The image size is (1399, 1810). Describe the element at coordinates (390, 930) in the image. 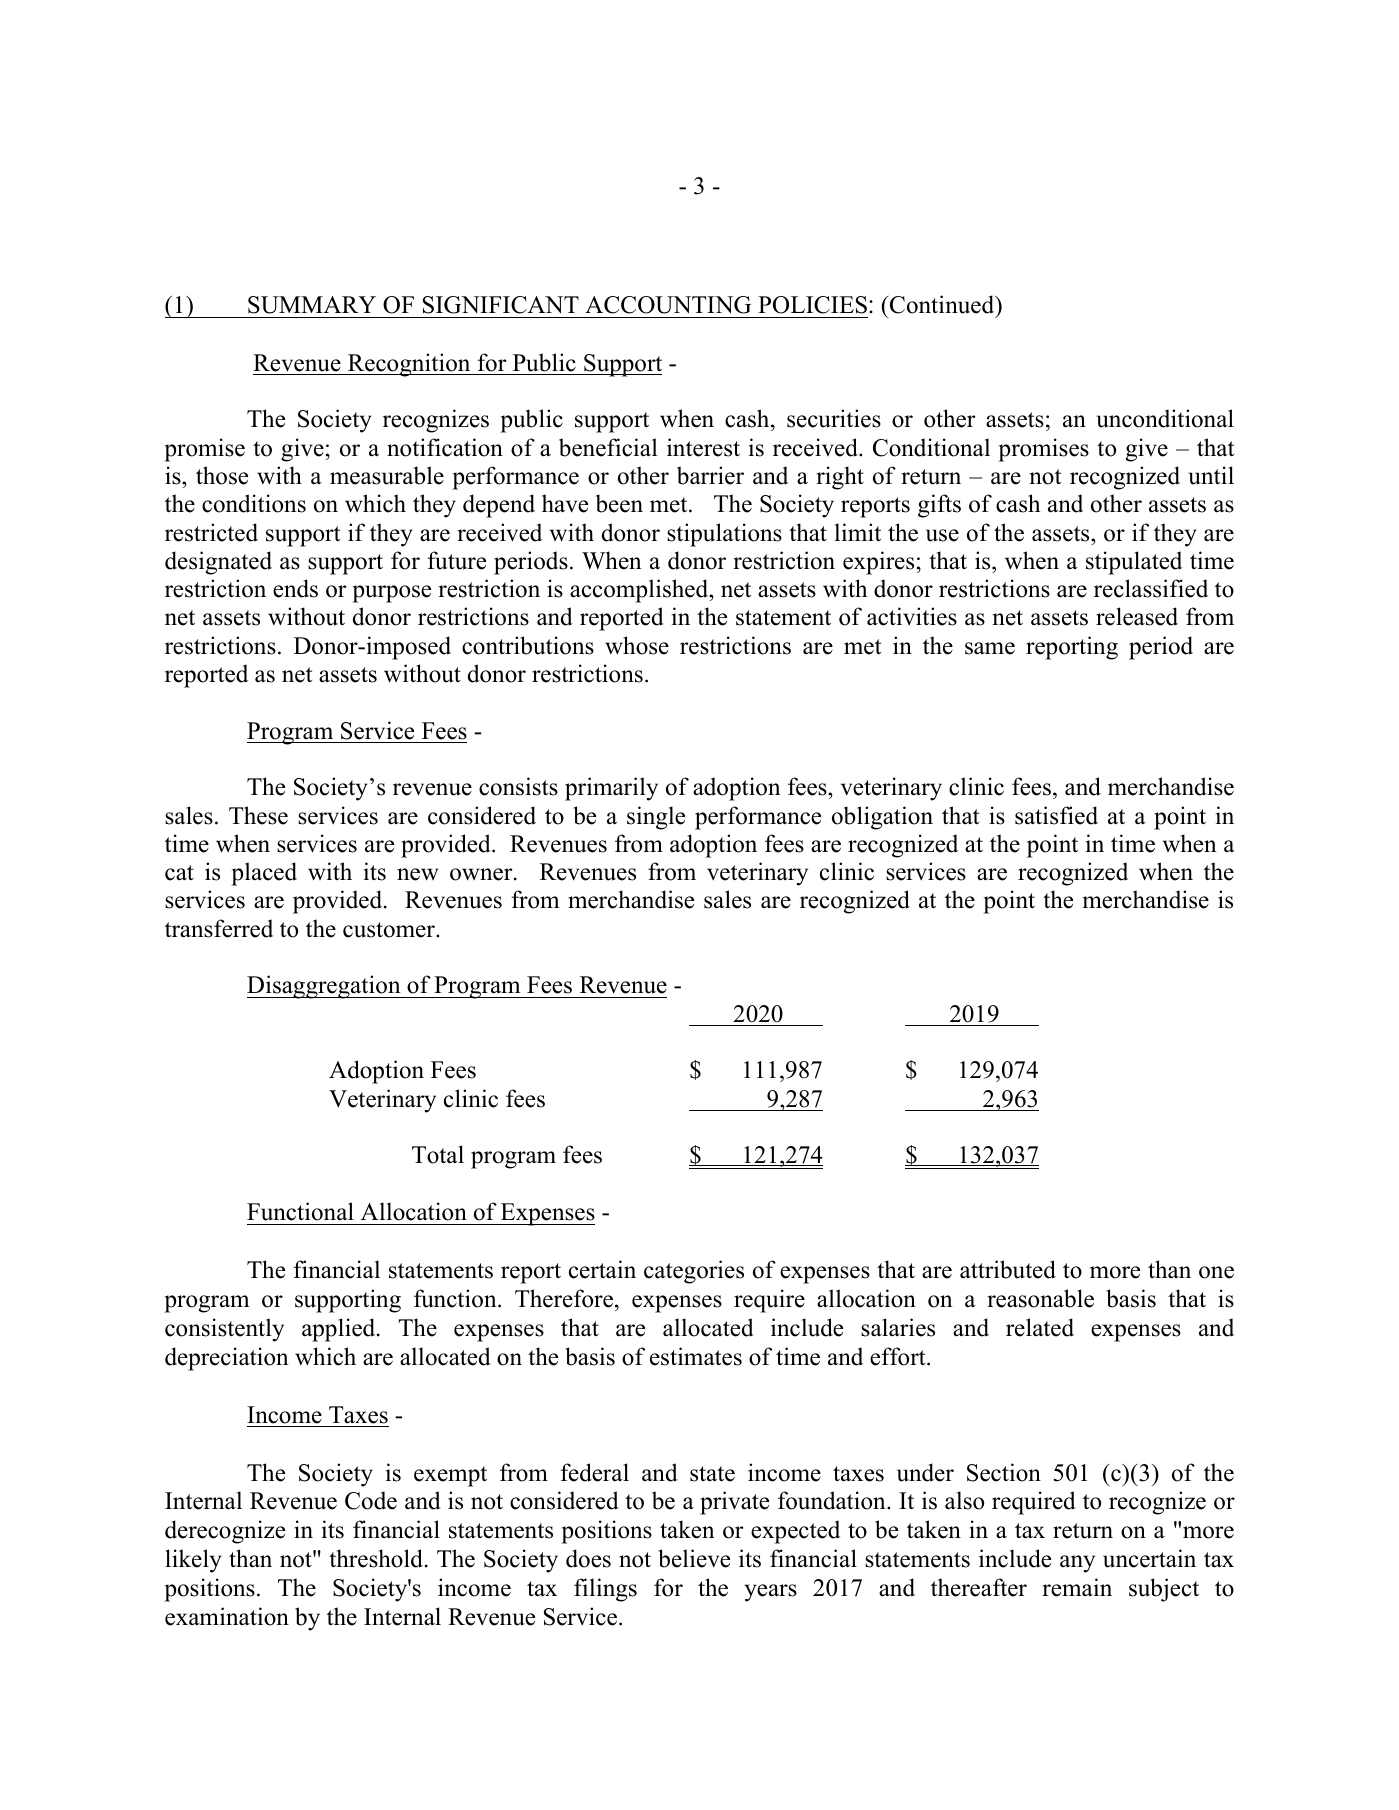

I see `customer` at that location.
